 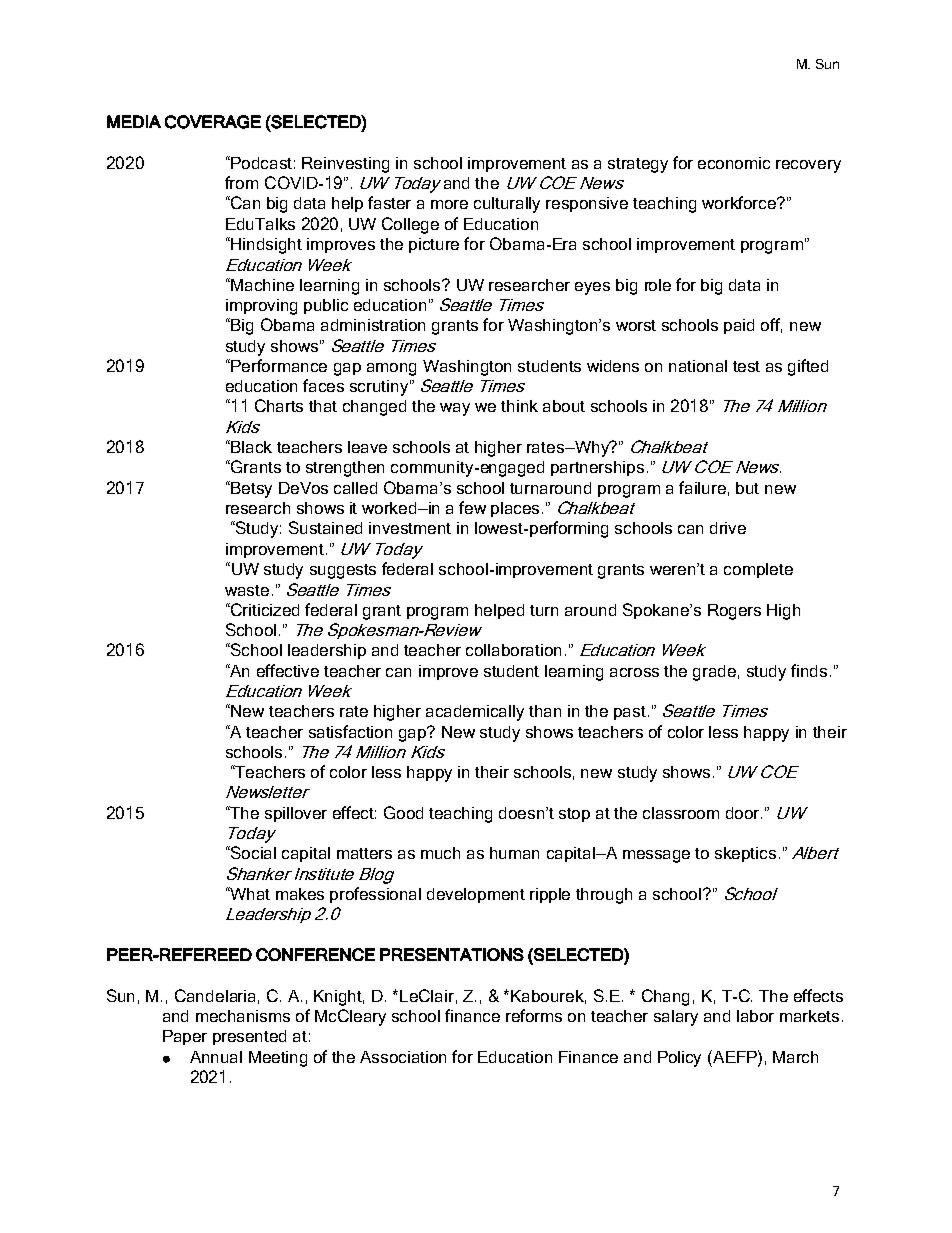 What do you see at coordinates (213, 122) in the document?
I see `COVERAGE` at bounding box center [213, 122].
